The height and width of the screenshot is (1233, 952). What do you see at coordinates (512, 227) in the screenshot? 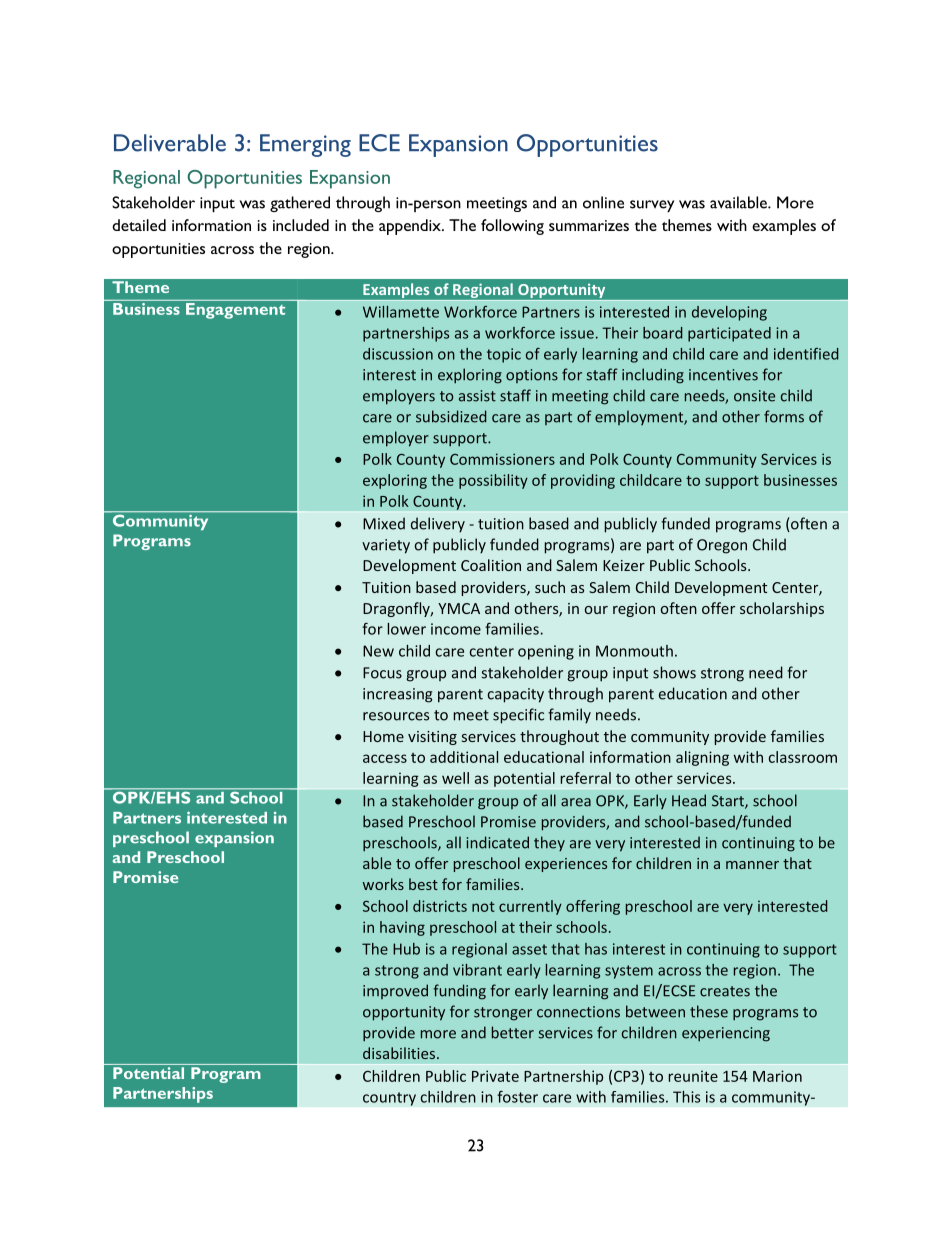
I see `following` at bounding box center [512, 227].
